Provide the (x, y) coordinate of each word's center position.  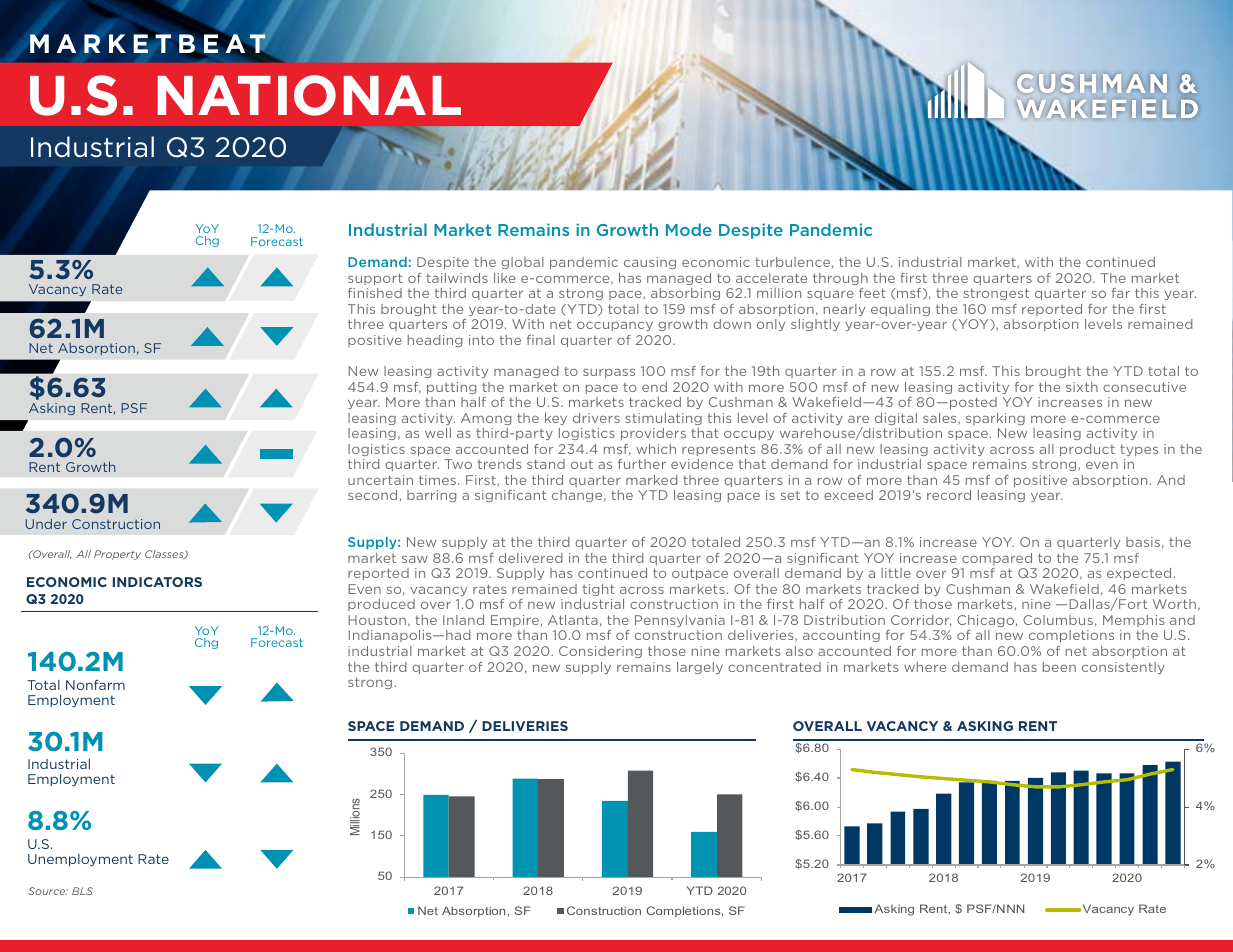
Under (46, 524)
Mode (689, 229)
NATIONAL (309, 95)
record (949, 495)
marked (652, 480)
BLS (82, 891)
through (840, 279)
